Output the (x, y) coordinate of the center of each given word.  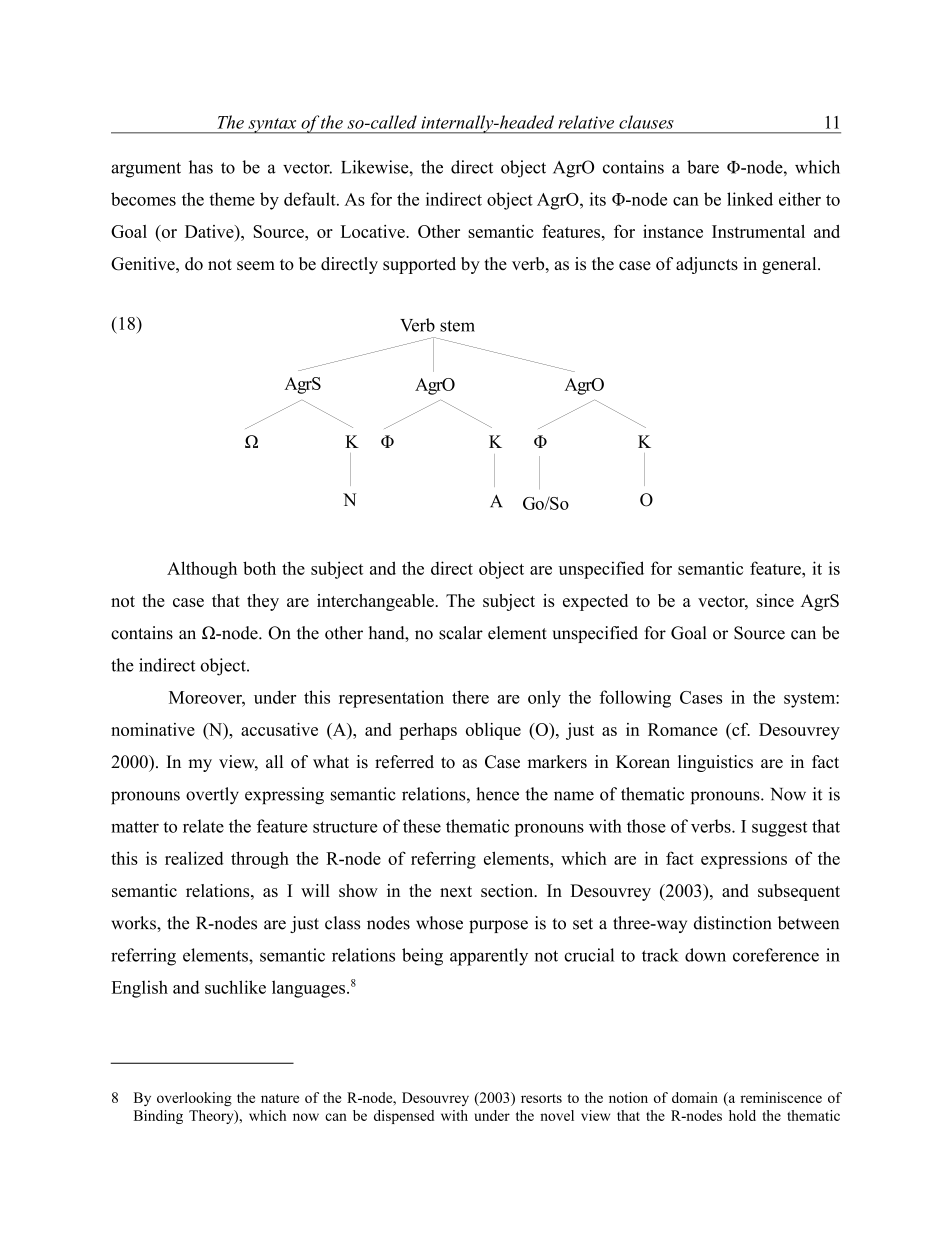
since (775, 600)
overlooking (194, 1099)
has (201, 167)
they (263, 602)
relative (586, 122)
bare (703, 167)
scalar (461, 633)
